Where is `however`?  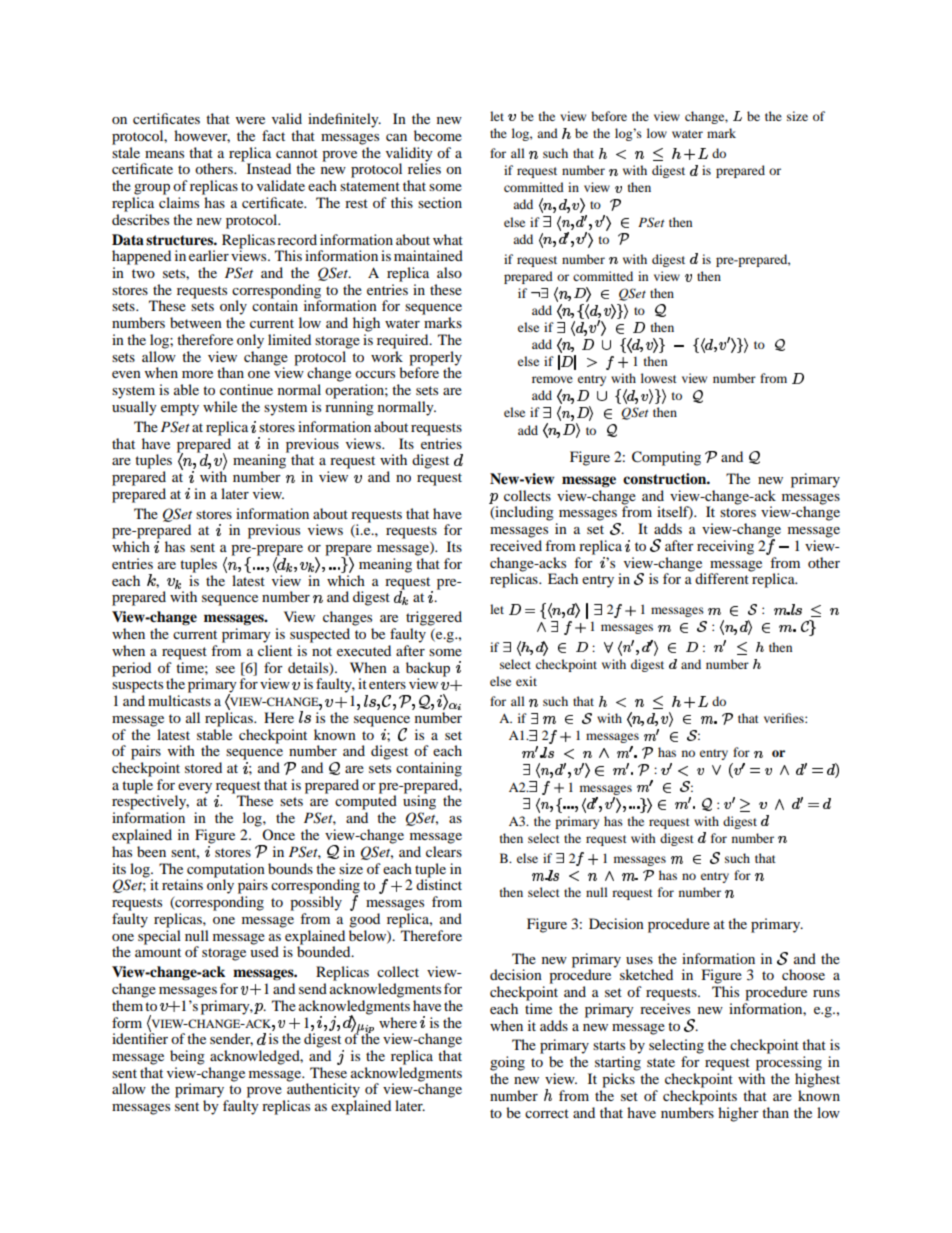
however is located at coordinates (202, 136).
